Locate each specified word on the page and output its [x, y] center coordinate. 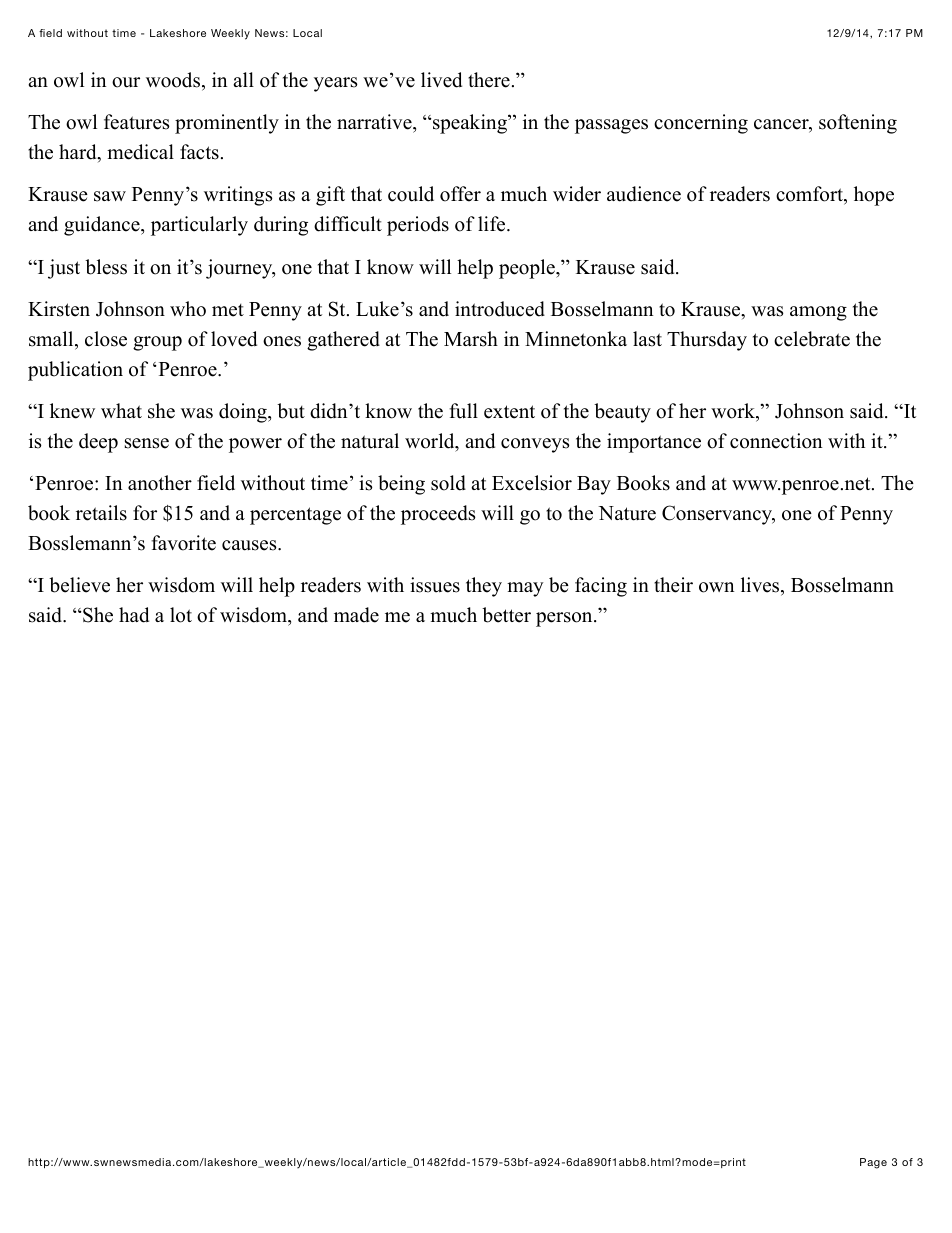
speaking [470, 124]
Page [873, 1163]
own [716, 587]
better [506, 615]
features [137, 122]
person [565, 619]
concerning [701, 124]
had [134, 615]
